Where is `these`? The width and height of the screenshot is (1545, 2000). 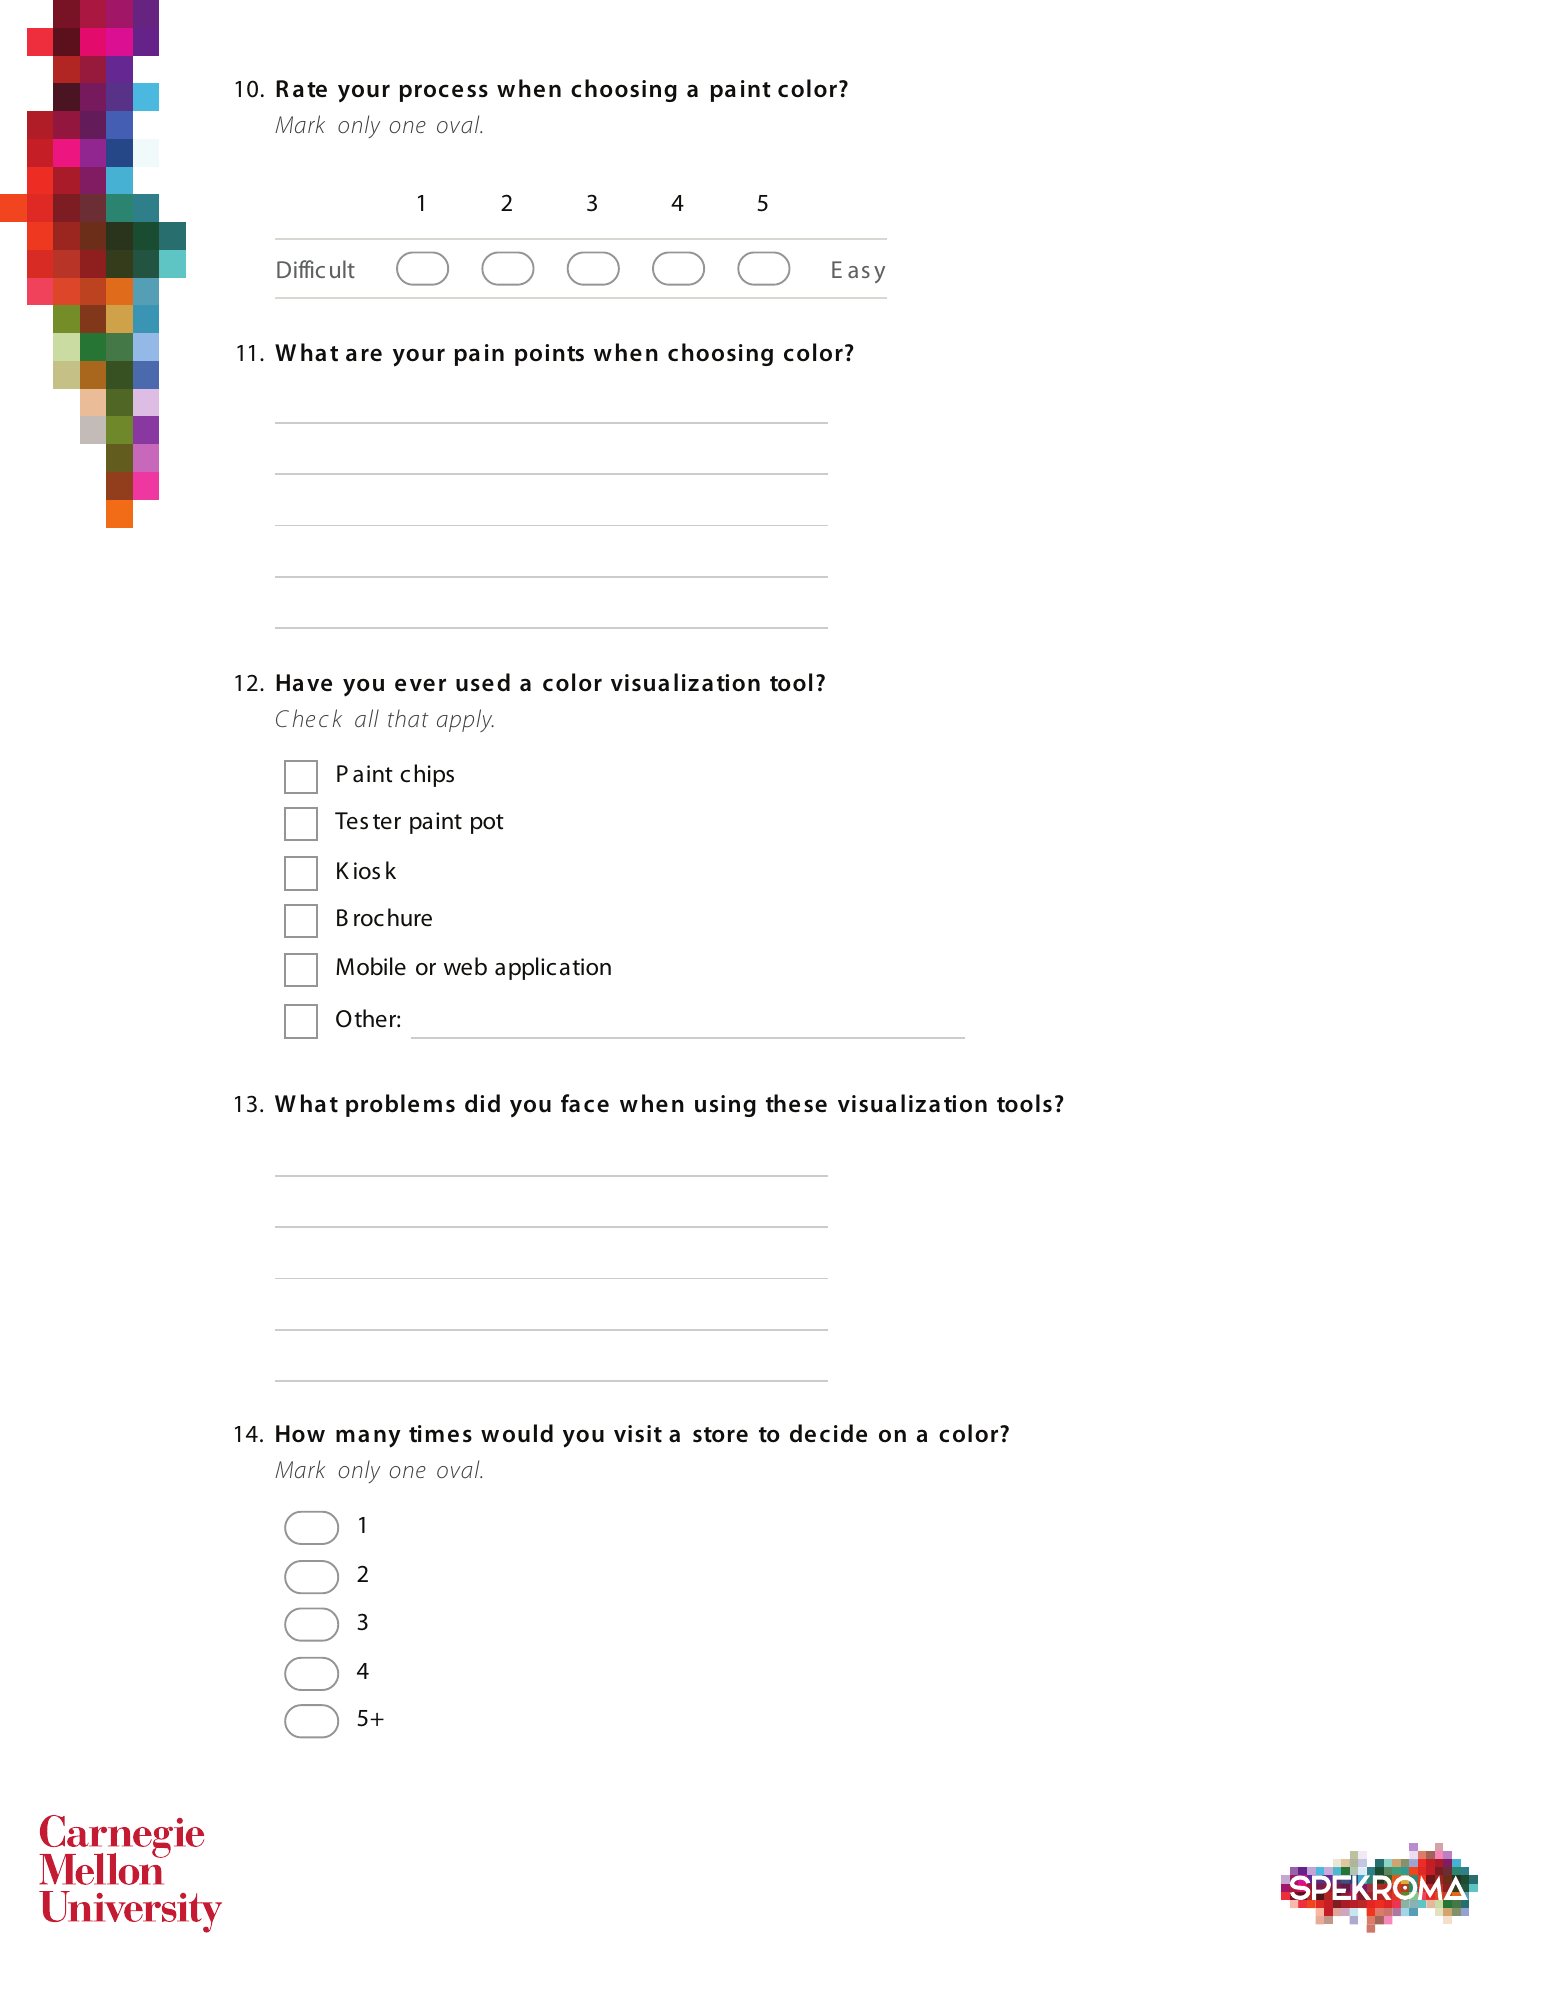 these is located at coordinates (796, 1103).
